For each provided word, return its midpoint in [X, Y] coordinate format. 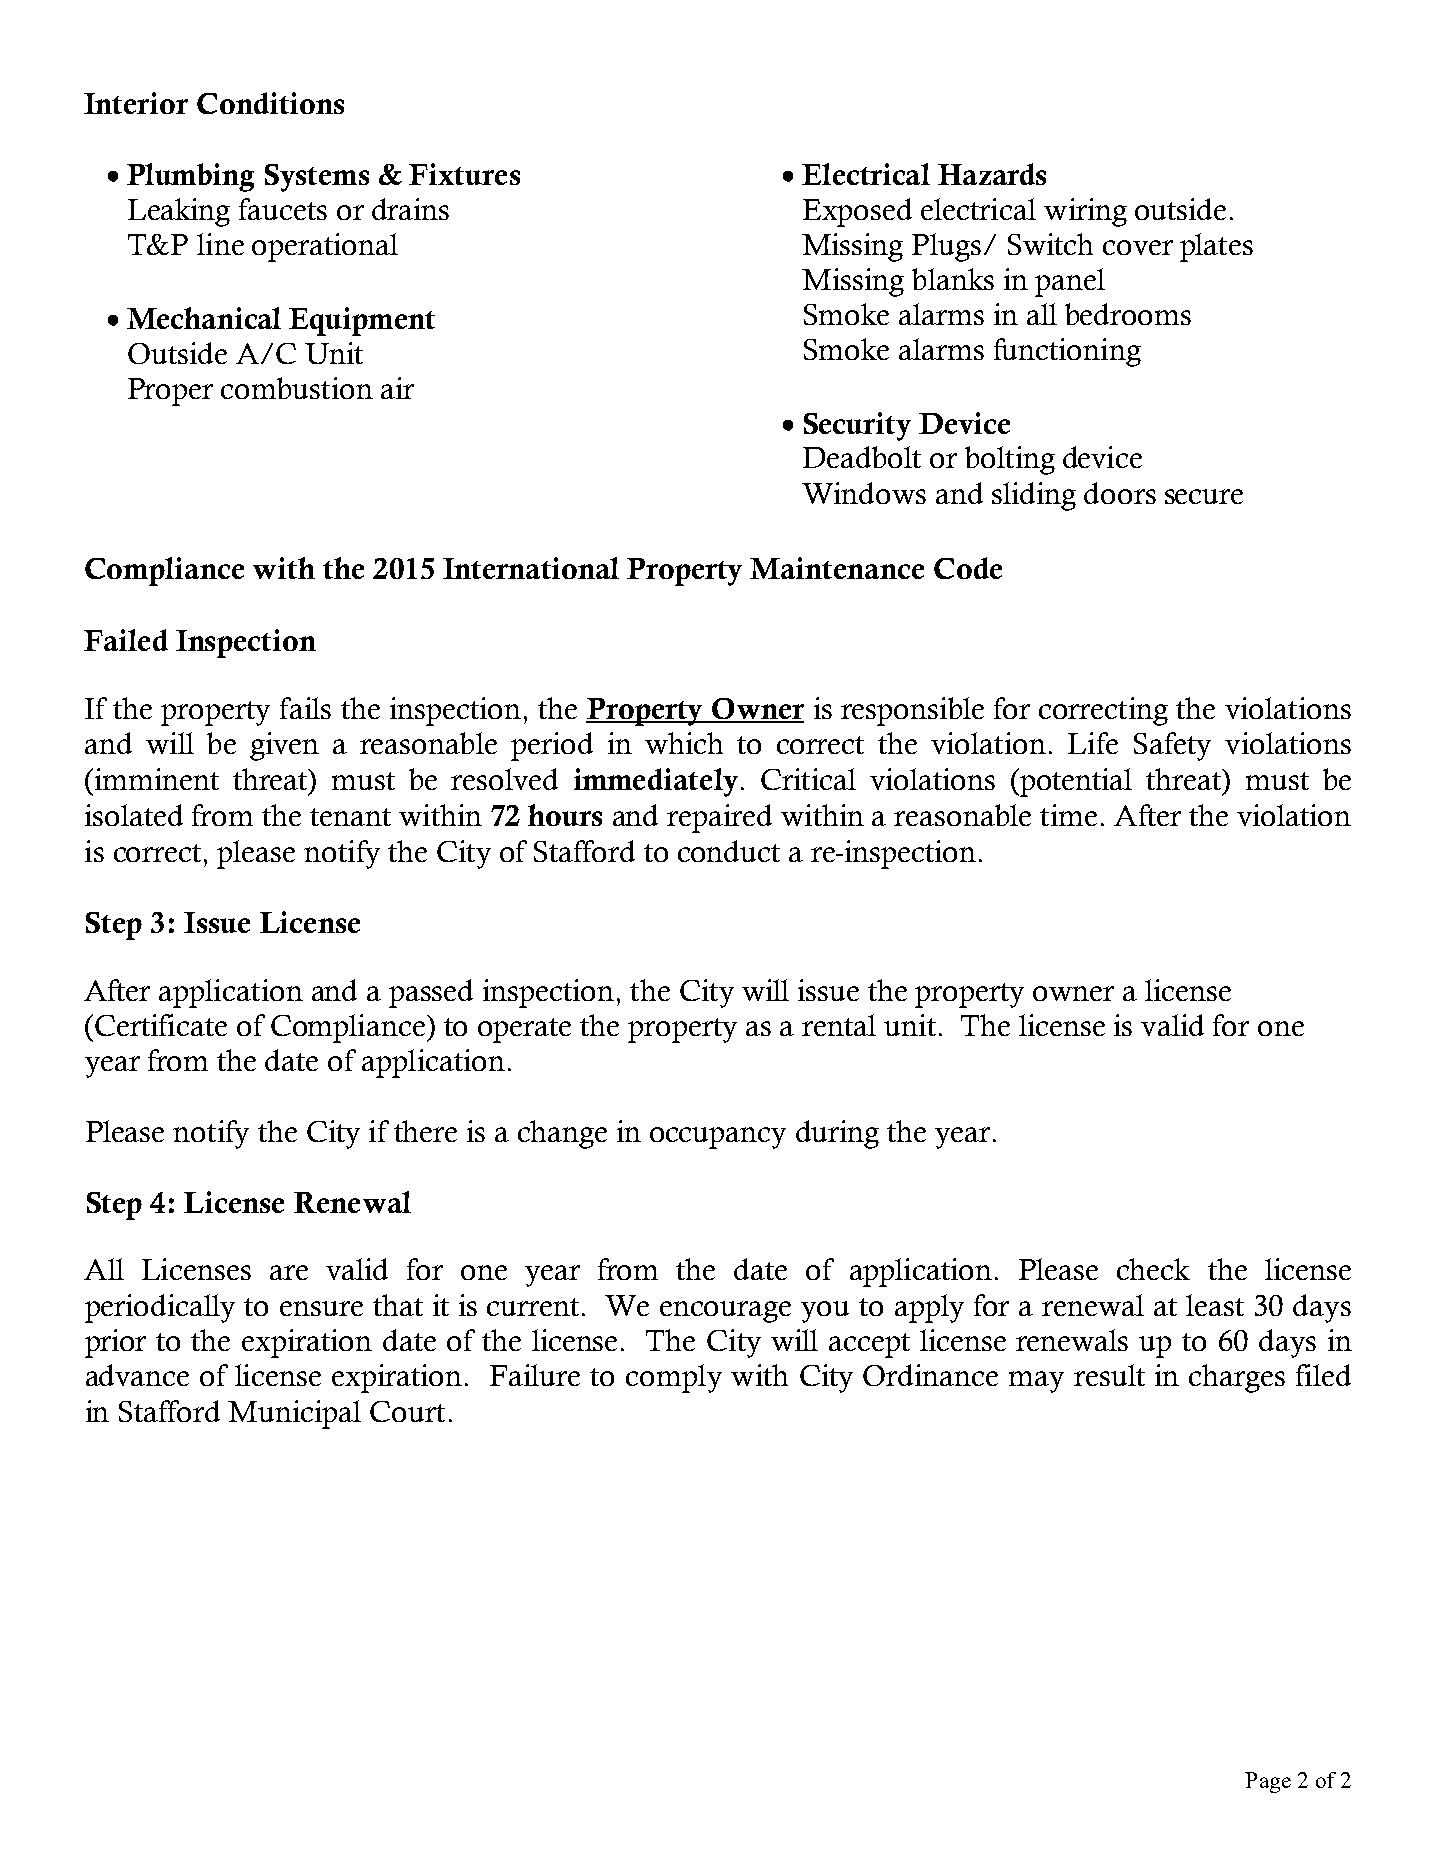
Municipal [294, 1414]
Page [1268, 1782]
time [1068, 815]
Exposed [857, 212]
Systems [317, 178]
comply [674, 1378]
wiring [1085, 212]
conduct [729, 851]
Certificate [161, 1025]
